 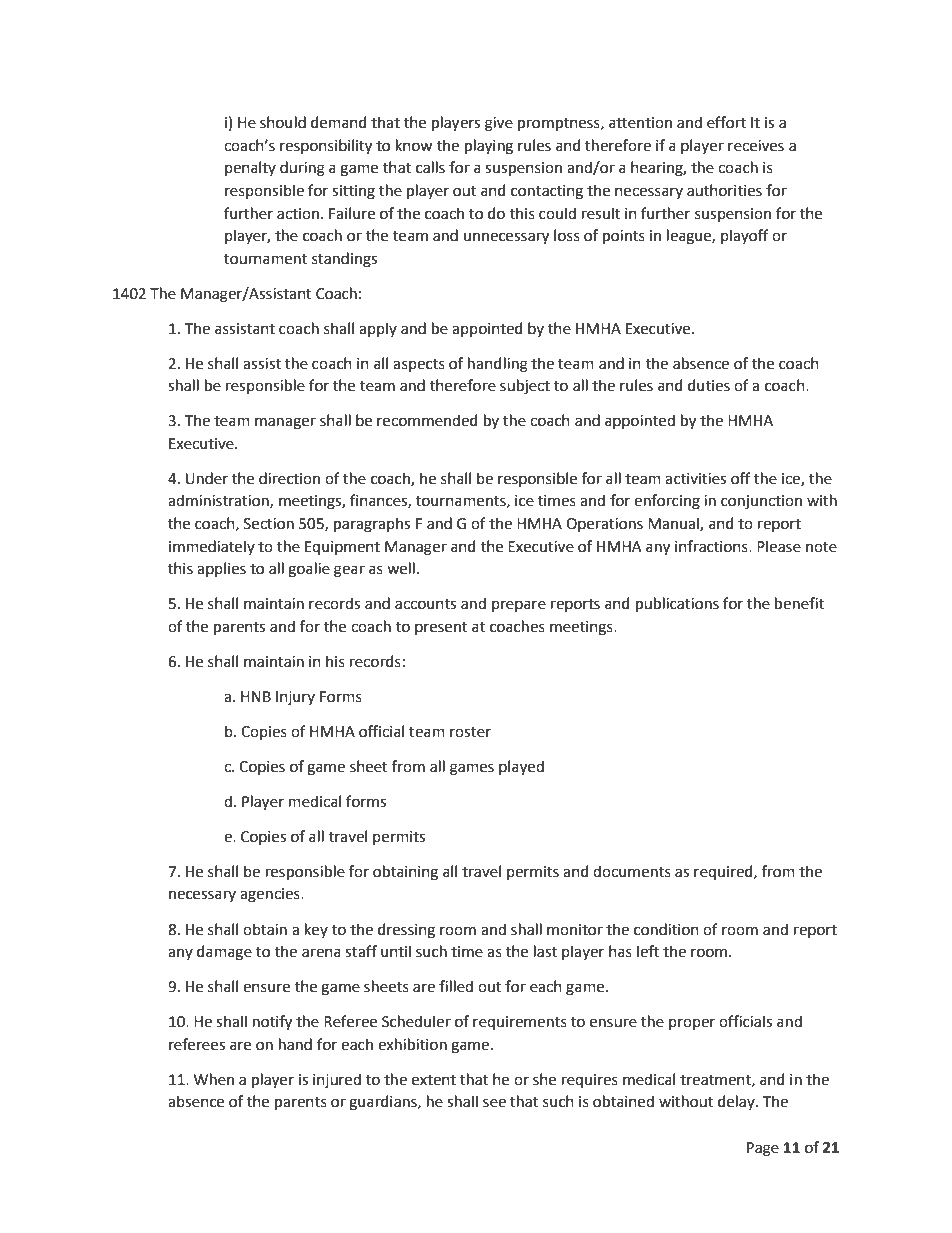 What do you see at coordinates (337, 1080) in the page?
I see `injured` at bounding box center [337, 1080].
